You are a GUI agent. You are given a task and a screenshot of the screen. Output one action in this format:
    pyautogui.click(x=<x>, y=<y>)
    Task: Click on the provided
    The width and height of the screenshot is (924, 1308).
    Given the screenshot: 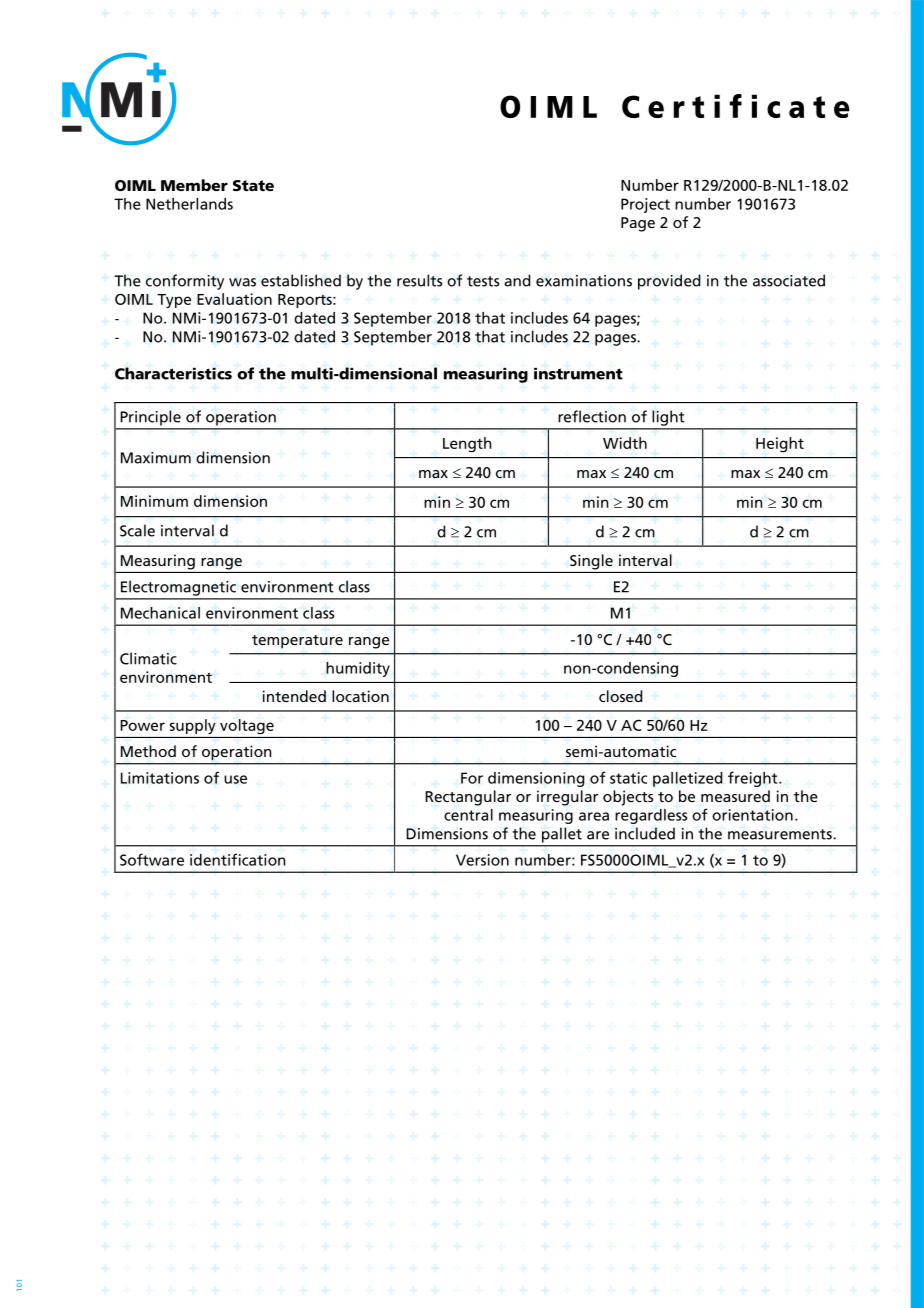 What is the action you would take?
    pyautogui.click(x=669, y=282)
